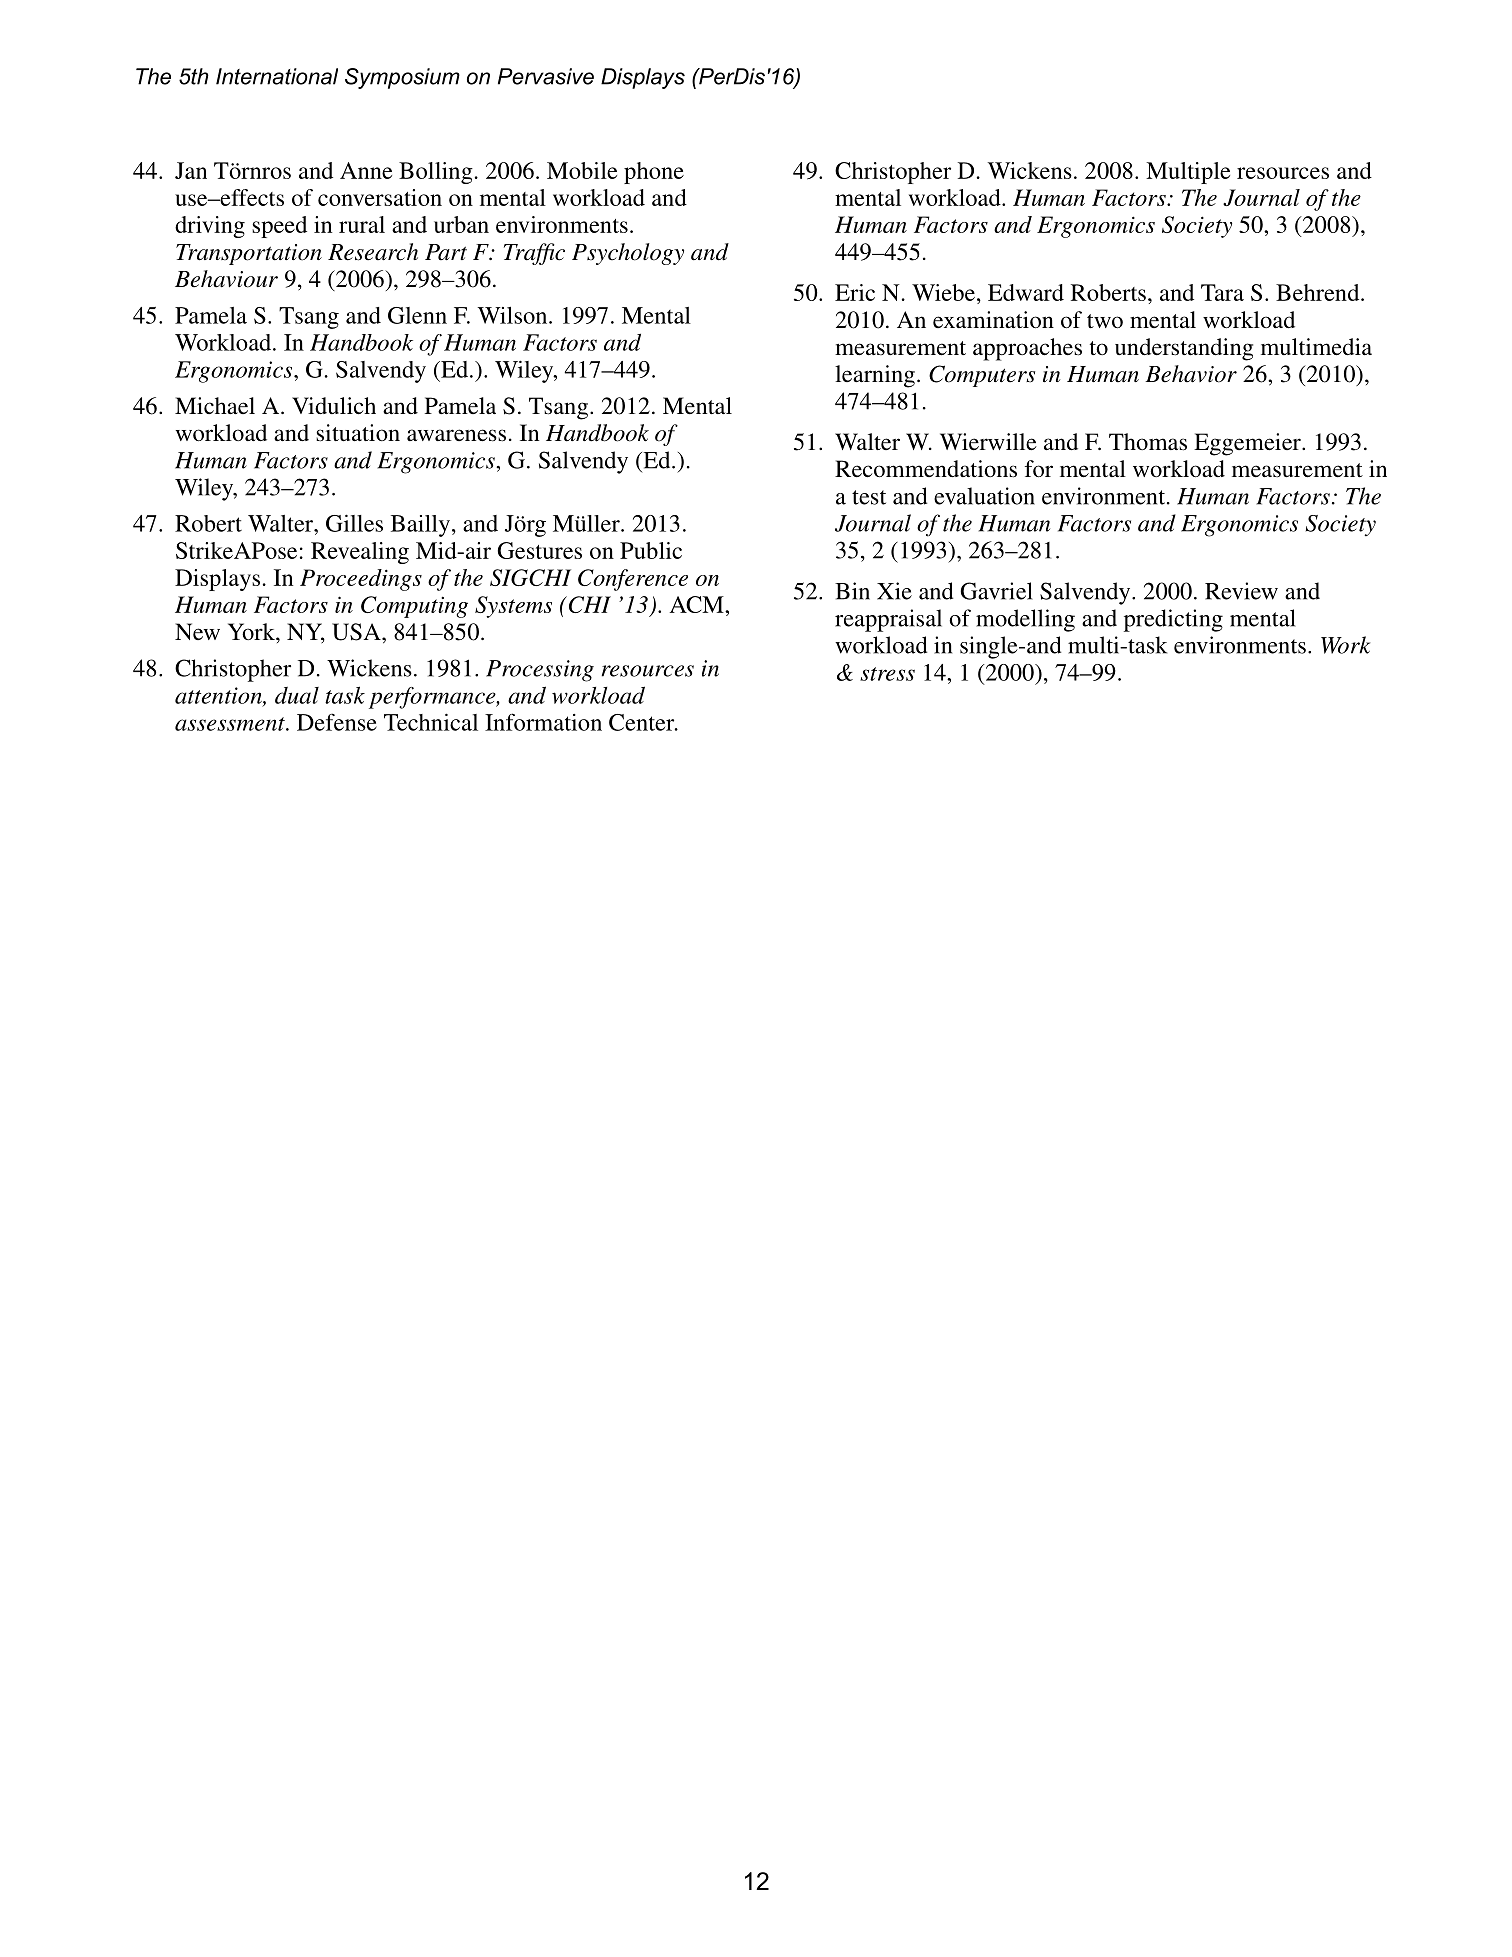 The image size is (1512, 1957). I want to click on test, so click(869, 497).
